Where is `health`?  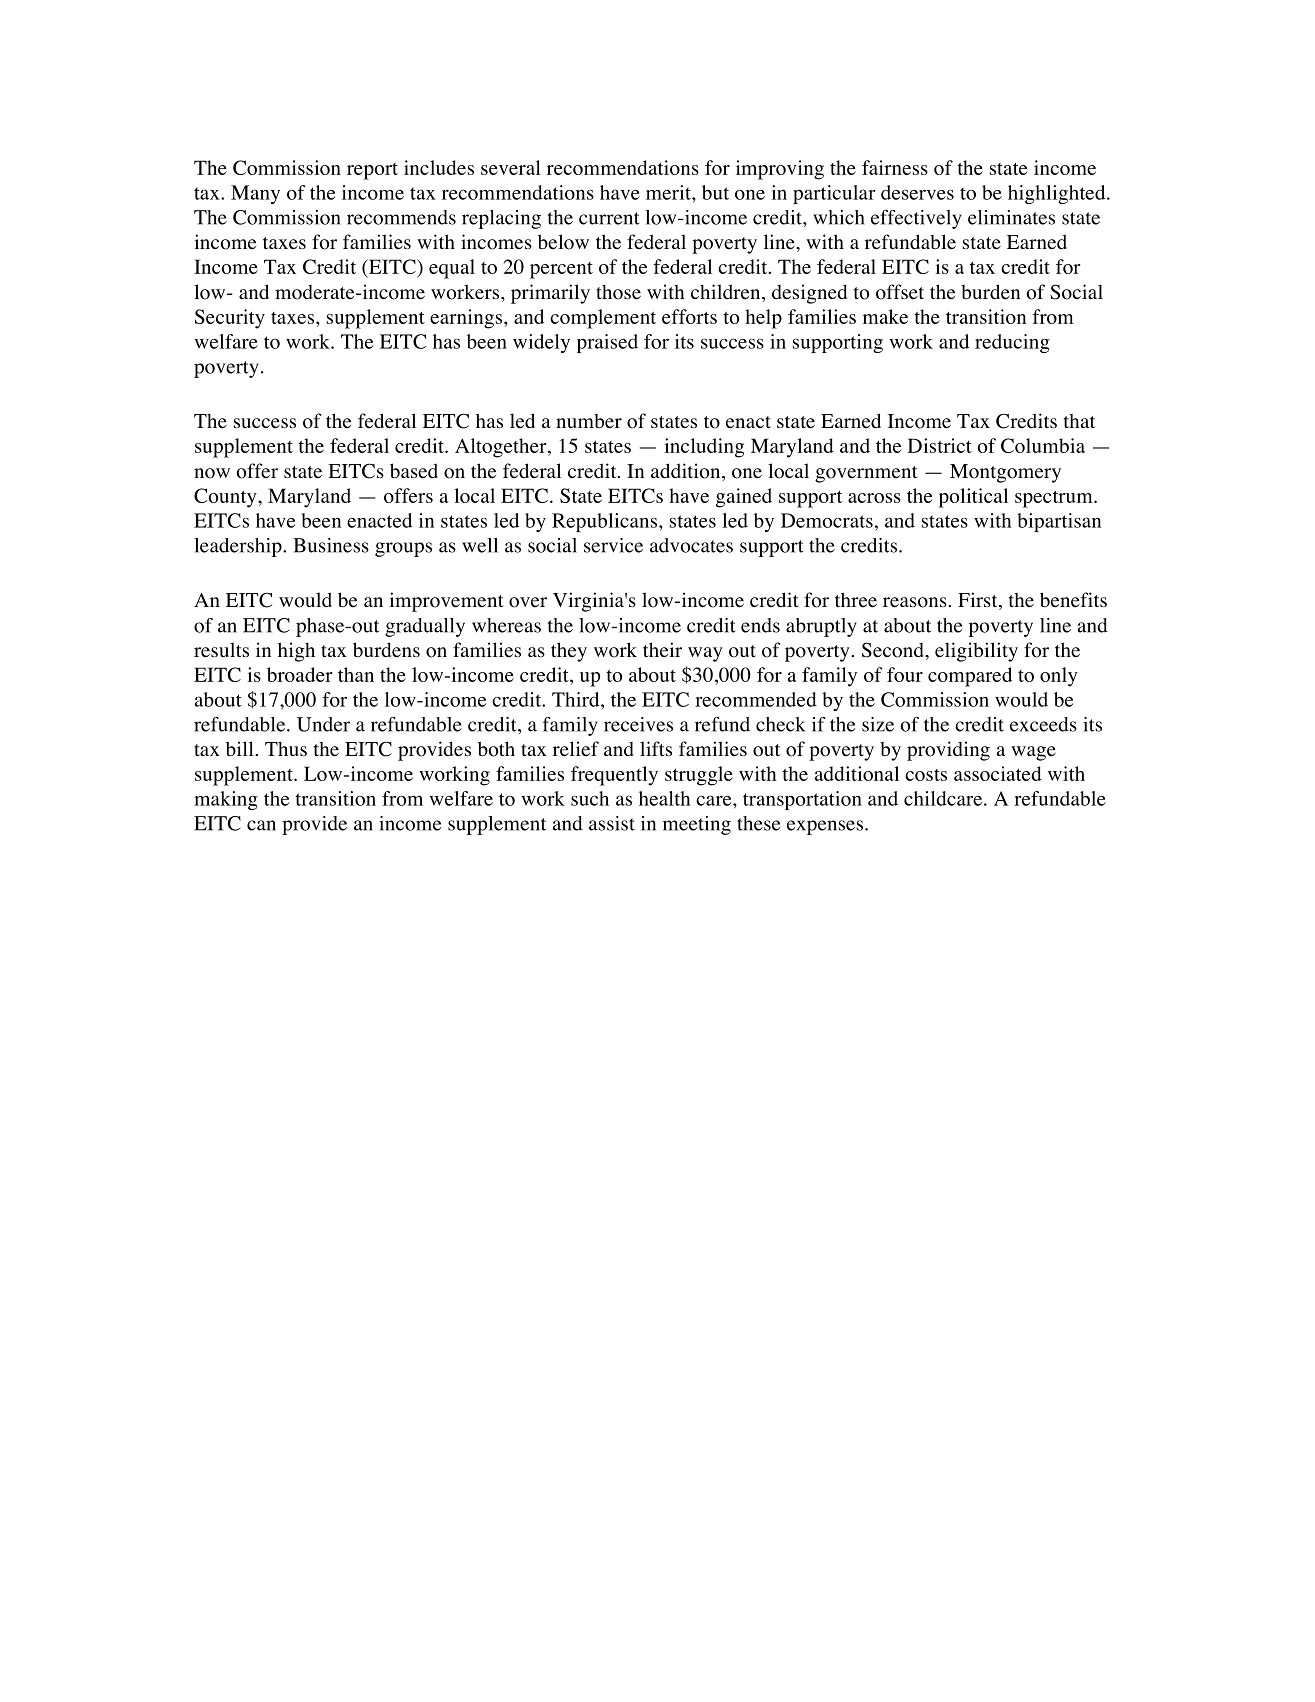 health is located at coordinates (664, 798).
